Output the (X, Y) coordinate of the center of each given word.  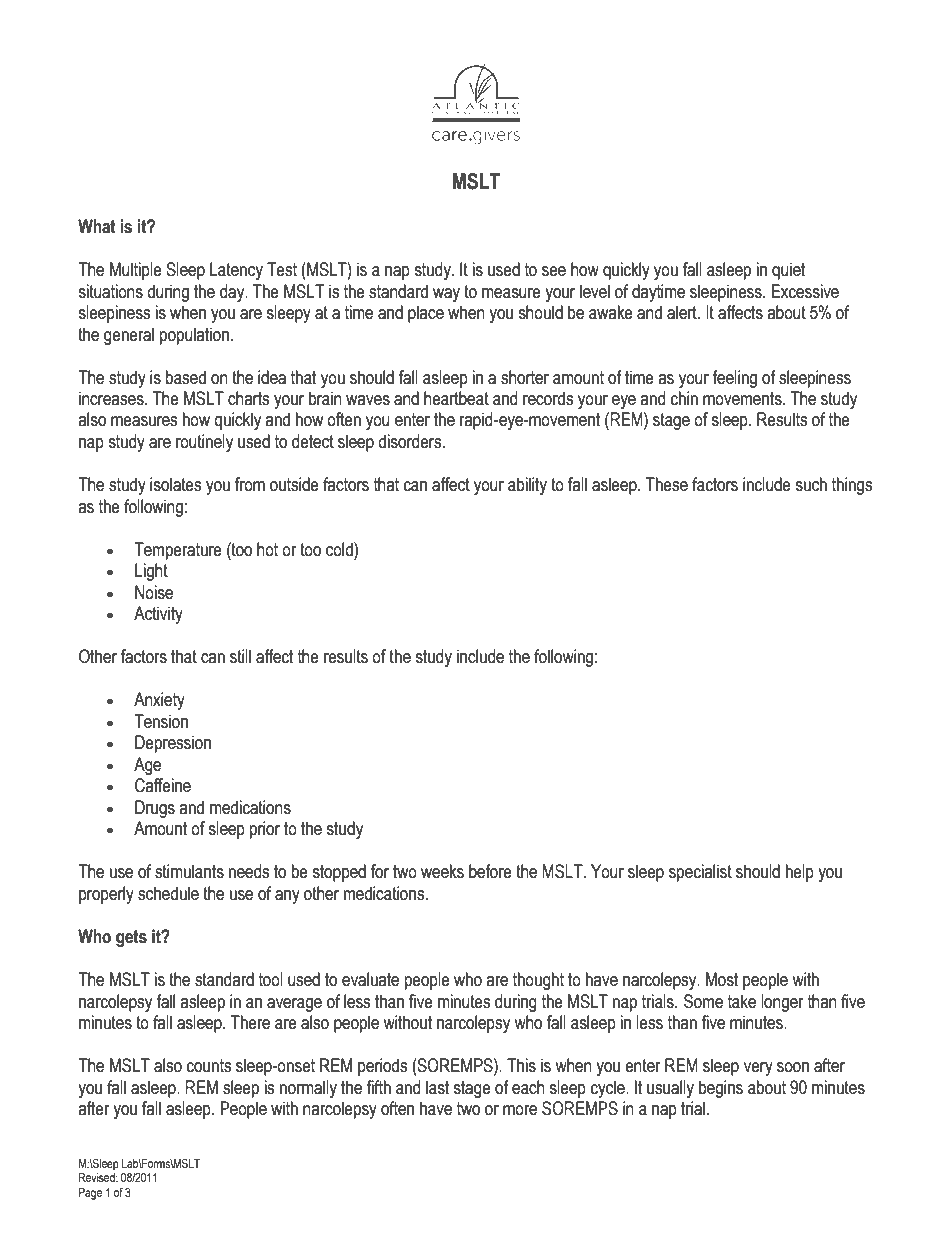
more (520, 1110)
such (811, 484)
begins (721, 1089)
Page (90, 1194)
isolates (175, 484)
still (240, 656)
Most (722, 979)
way (446, 295)
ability (527, 486)
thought (538, 981)
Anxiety (159, 701)
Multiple (136, 271)
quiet (789, 271)
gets (131, 938)
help (800, 873)
